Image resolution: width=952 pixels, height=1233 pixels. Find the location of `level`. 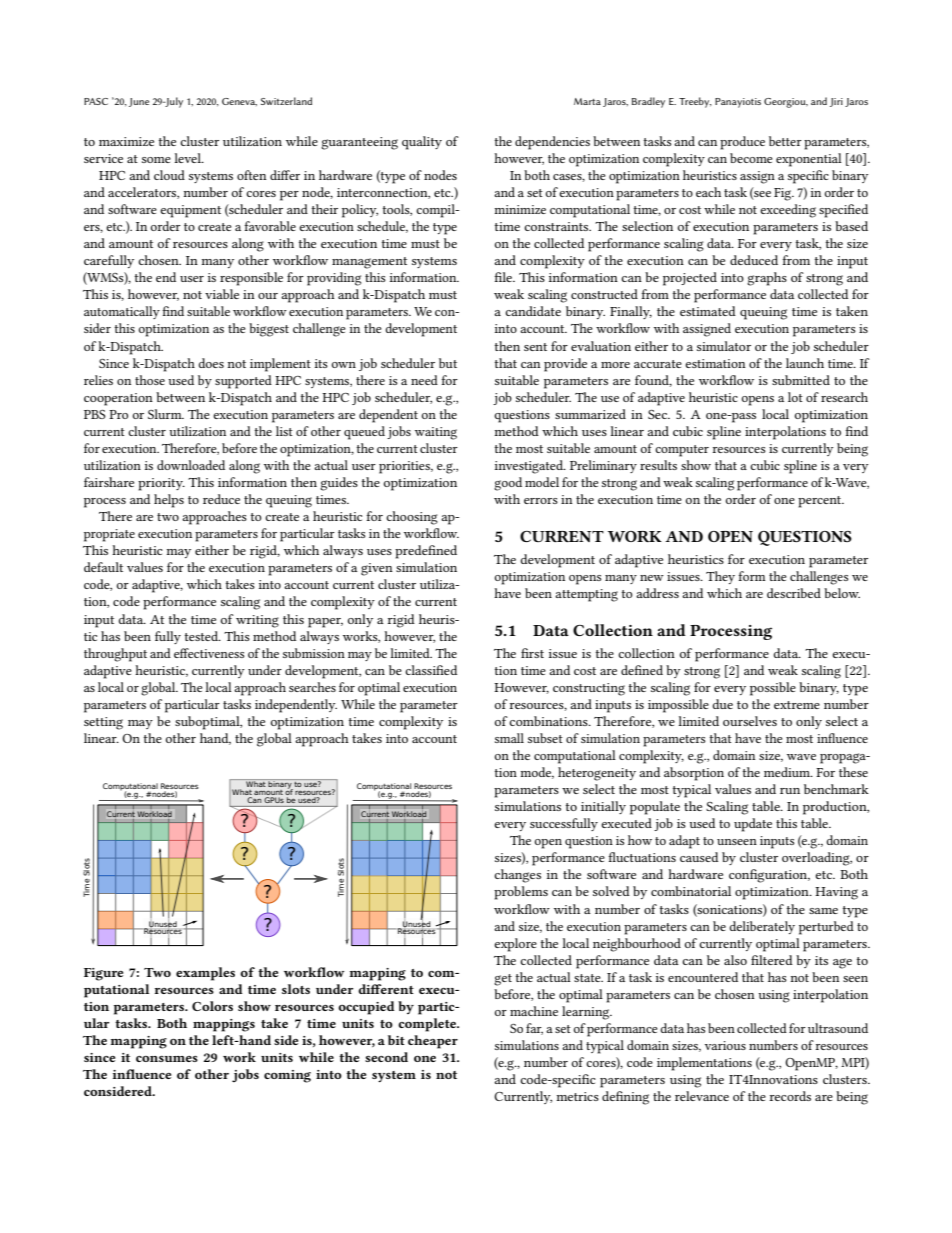

level is located at coordinates (188, 158).
